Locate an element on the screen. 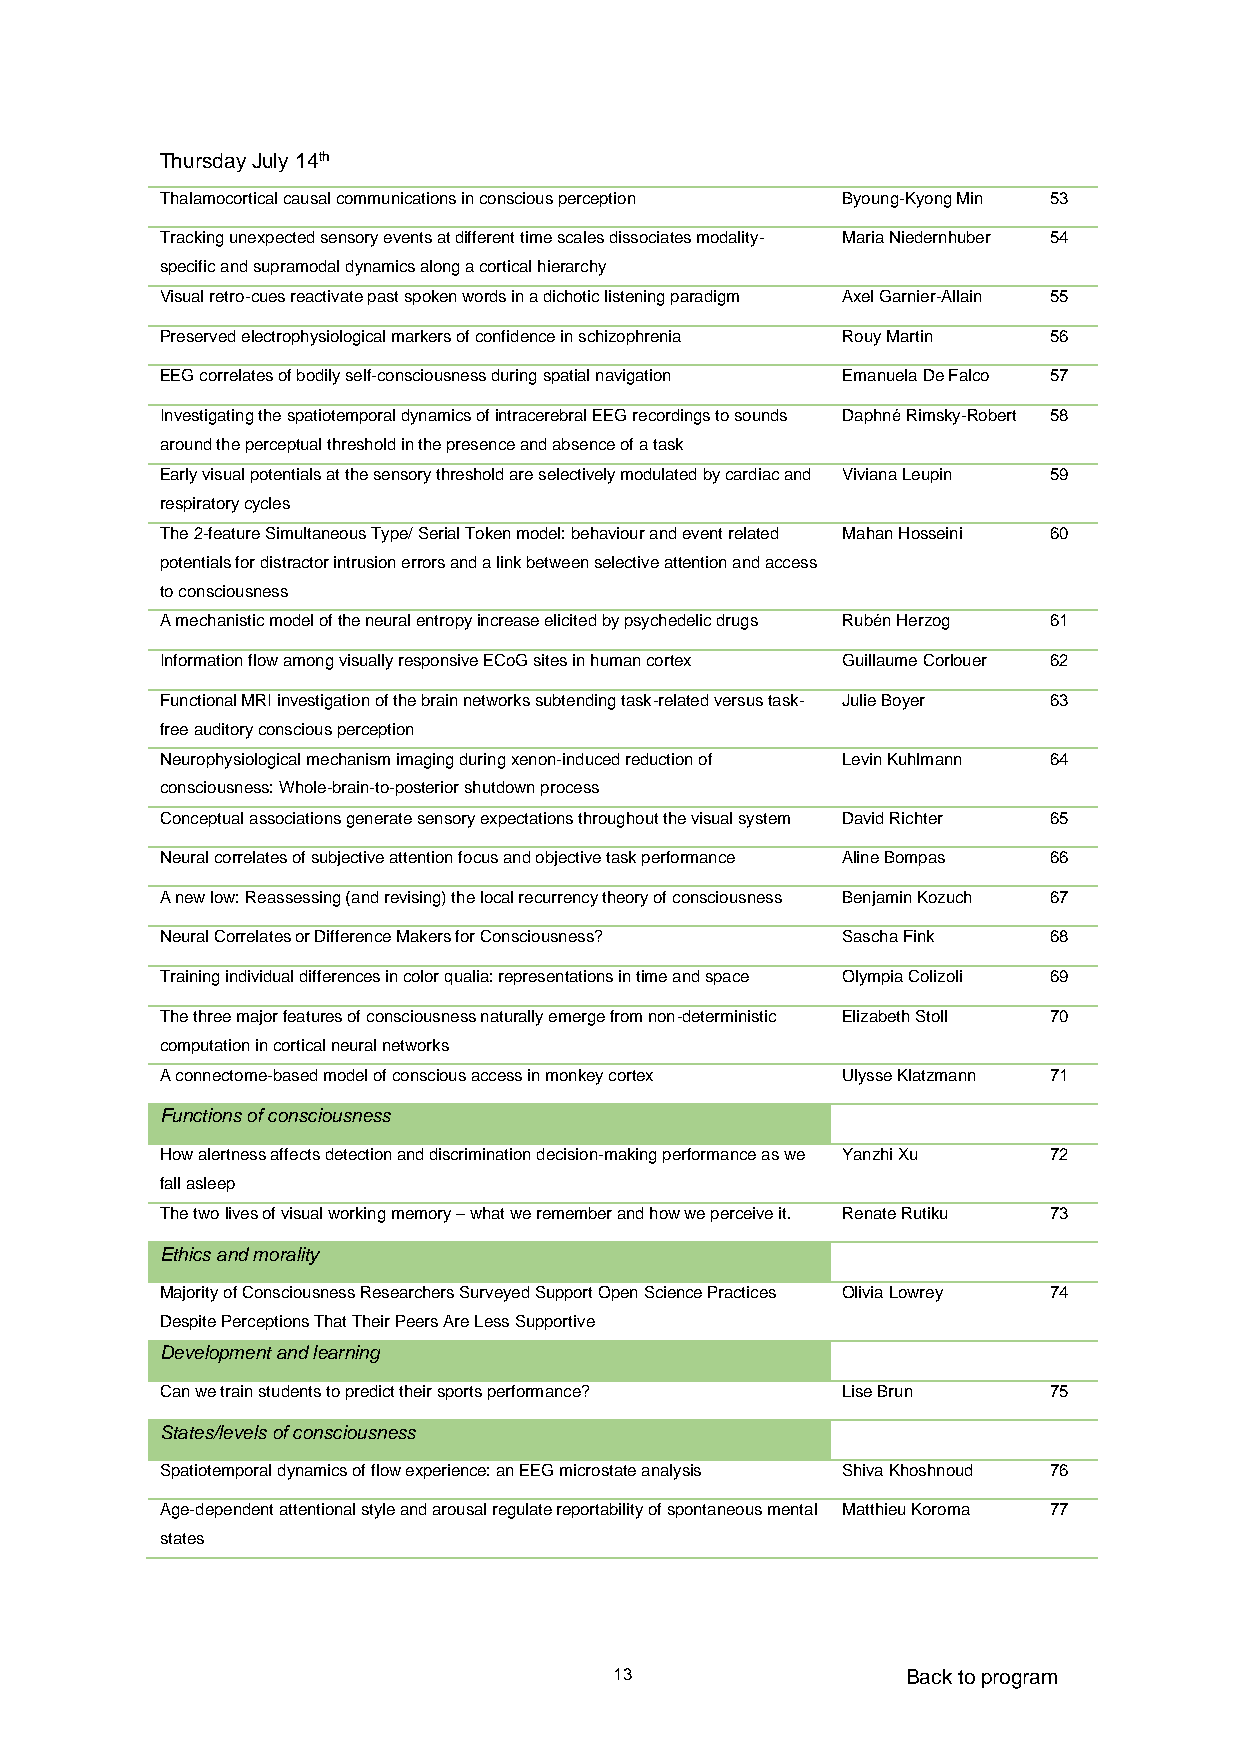  regulate is located at coordinates (522, 1511).
